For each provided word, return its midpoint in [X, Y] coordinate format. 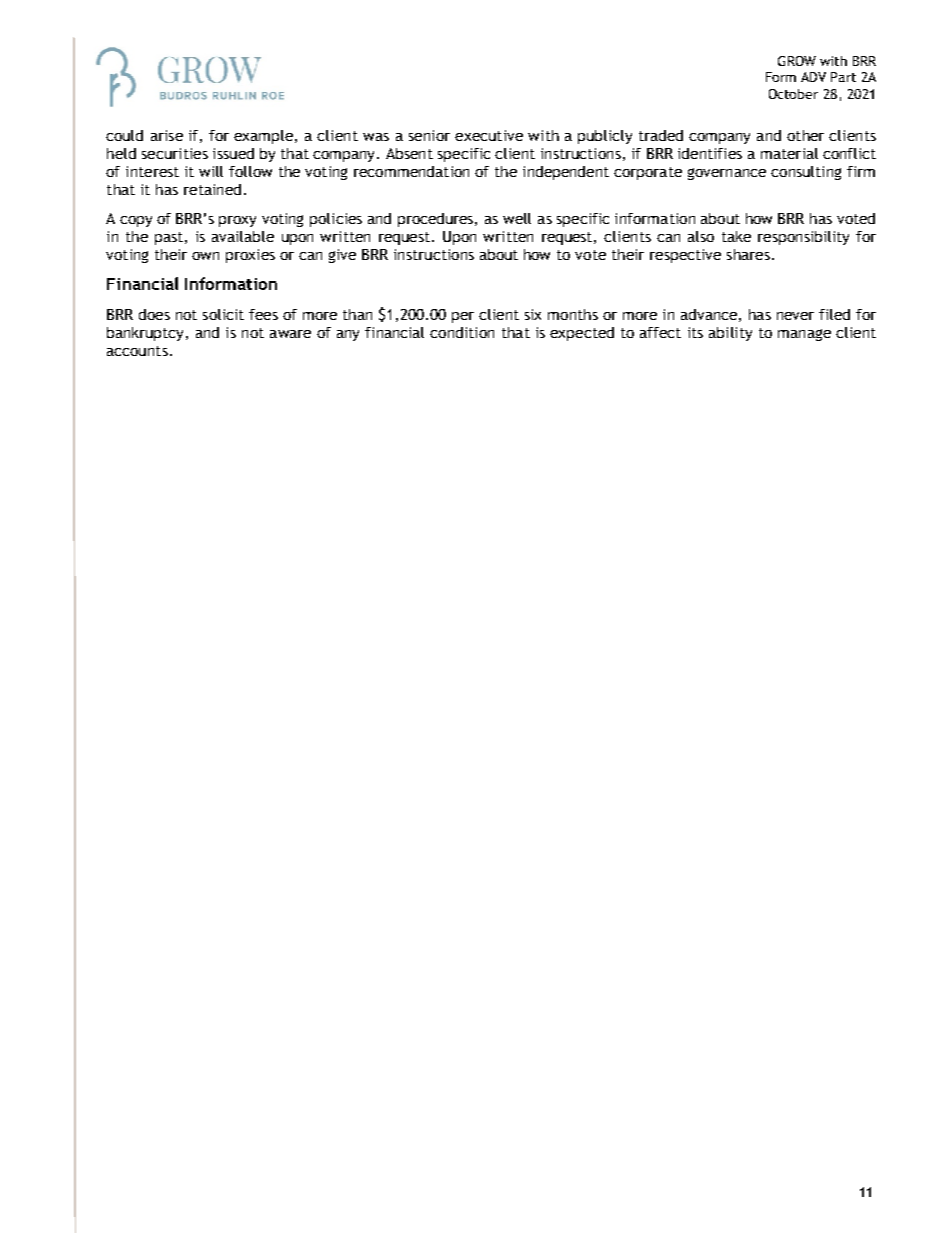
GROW [797, 61]
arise [167, 135]
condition [462, 332]
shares [748, 254]
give [342, 256]
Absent [409, 153]
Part [843, 77]
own [205, 256]
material [789, 153]
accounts [137, 351]
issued [233, 153]
